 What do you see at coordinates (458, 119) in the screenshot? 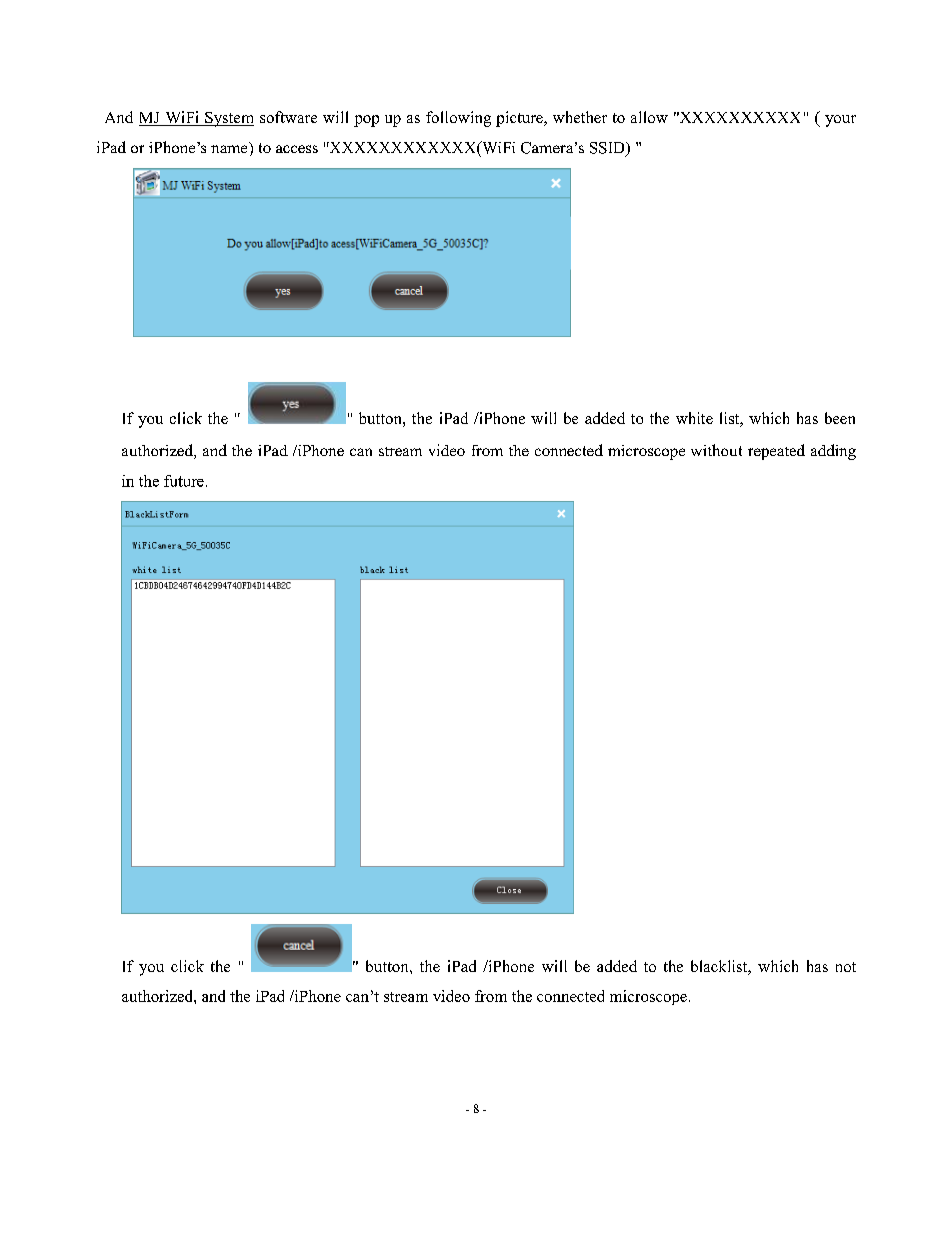
I see `following` at bounding box center [458, 119].
